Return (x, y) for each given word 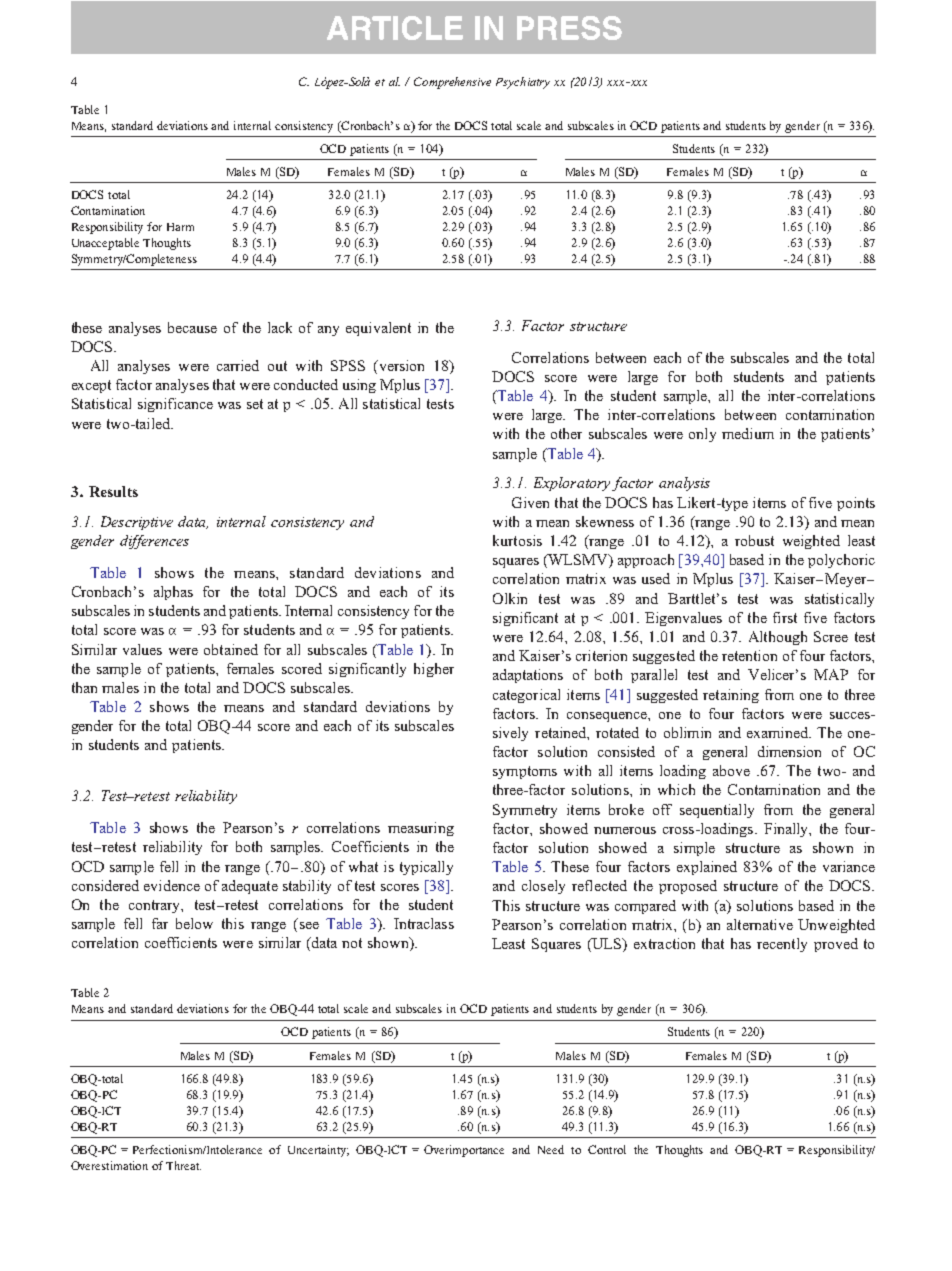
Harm (180, 227)
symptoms (525, 772)
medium (748, 433)
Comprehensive (452, 83)
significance (175, 405)
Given (530, 502)
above (731, 770)
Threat (183, 1165)
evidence (172, 885)
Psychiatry (523, 83)
